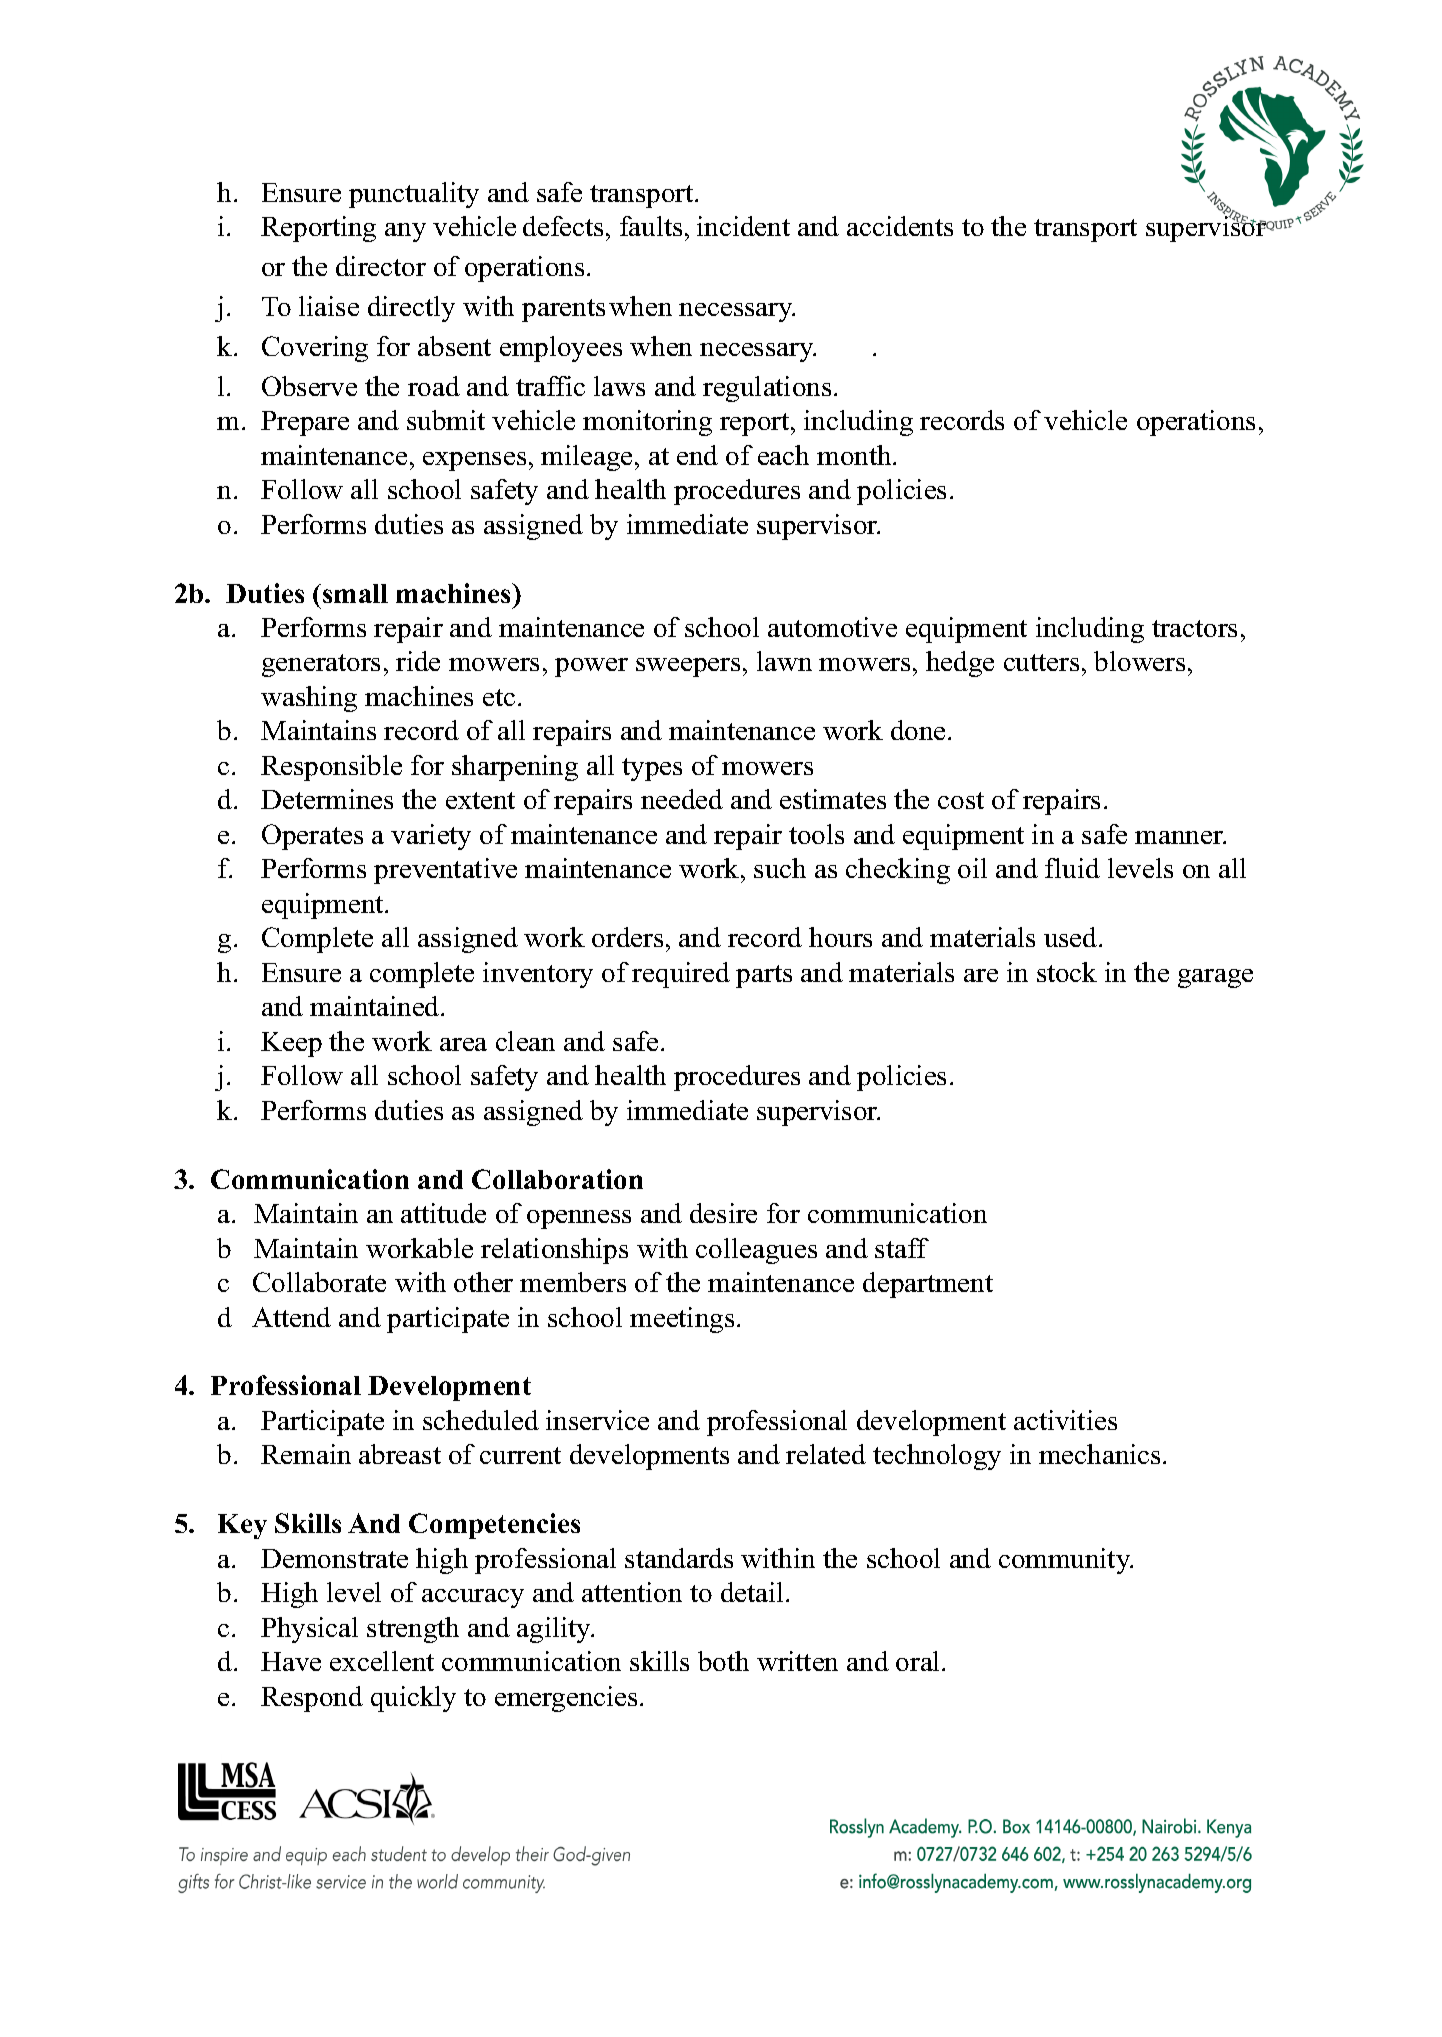 The height and width of the screenshot is (2037, 1442). I want to click on director, so click(381, 266).
